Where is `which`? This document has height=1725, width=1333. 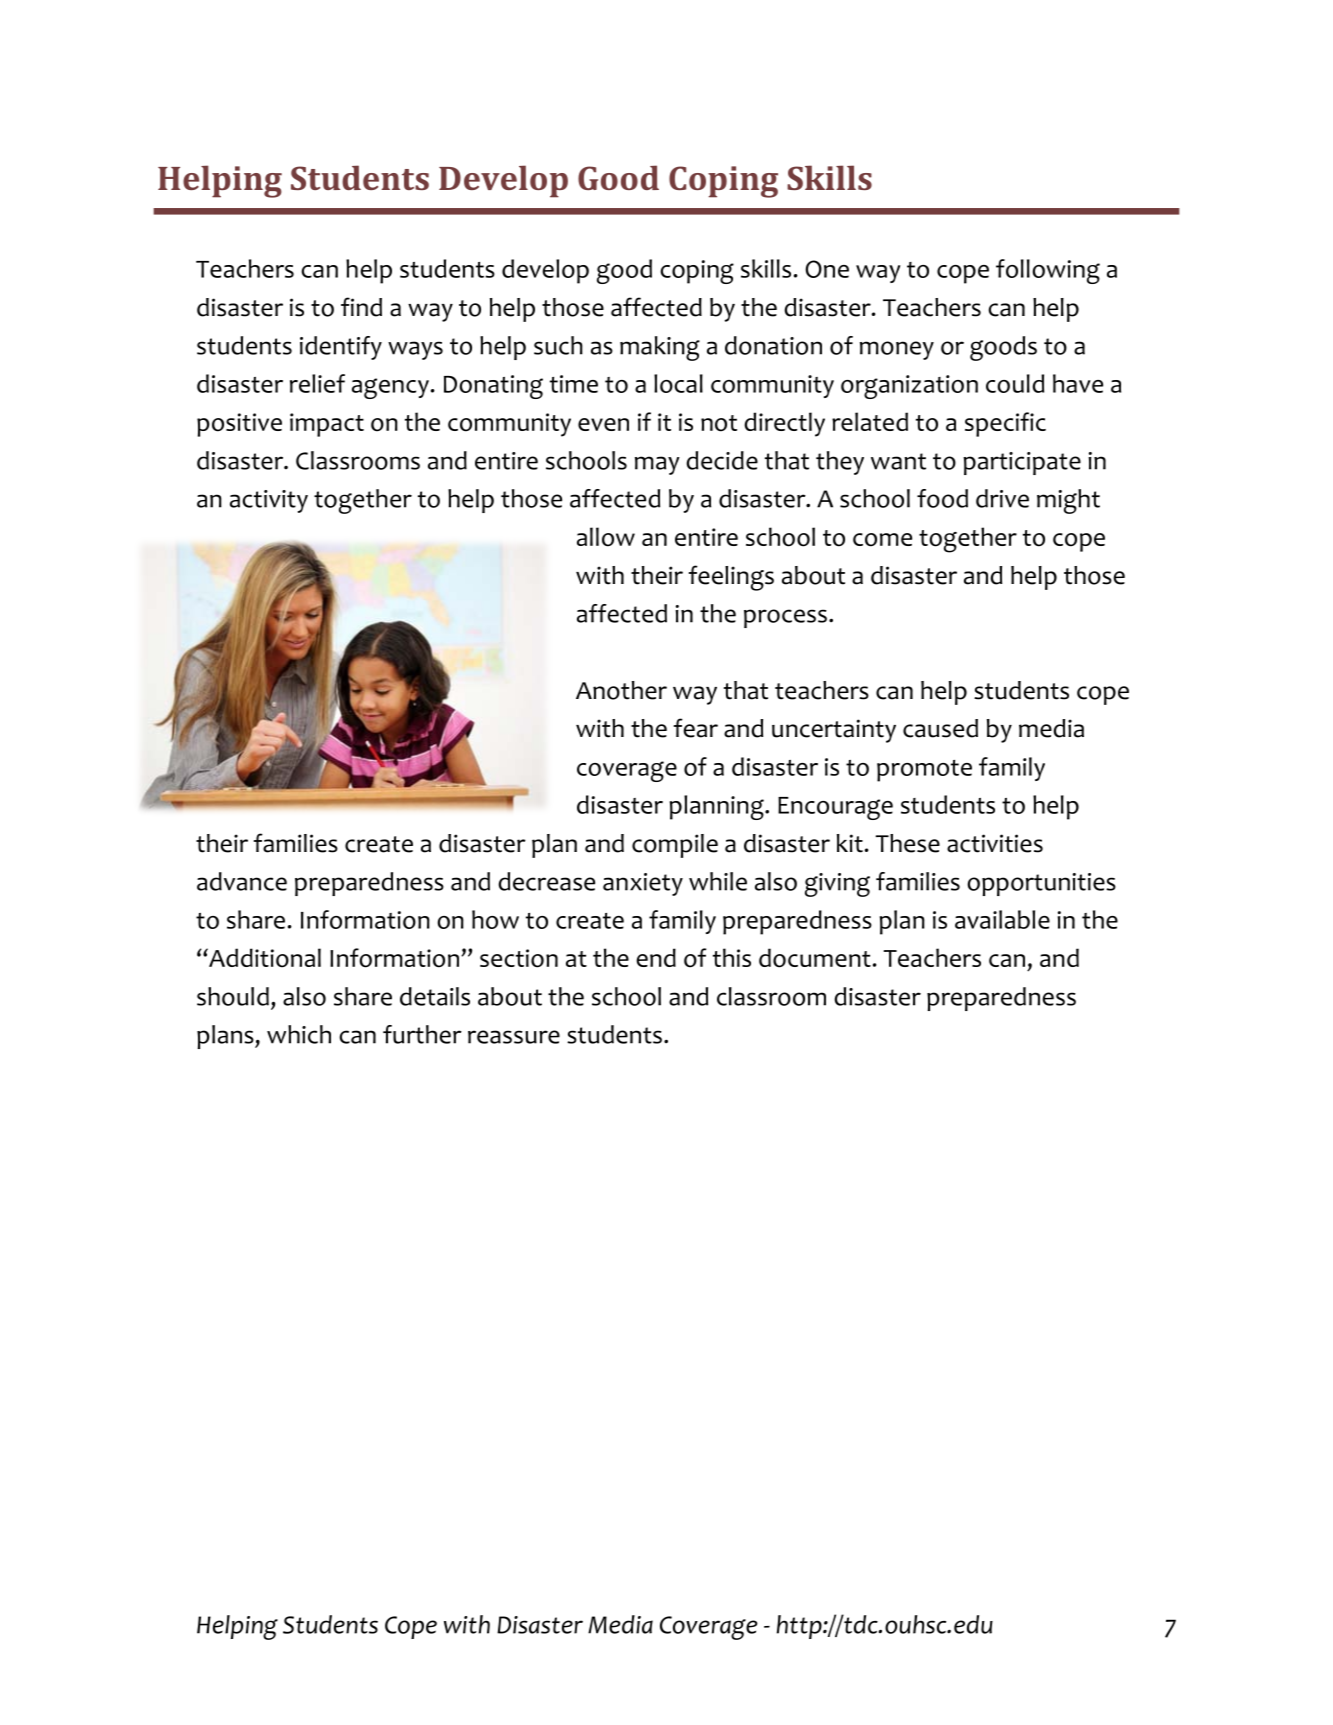
which is located at coordinates (299, 1034).
